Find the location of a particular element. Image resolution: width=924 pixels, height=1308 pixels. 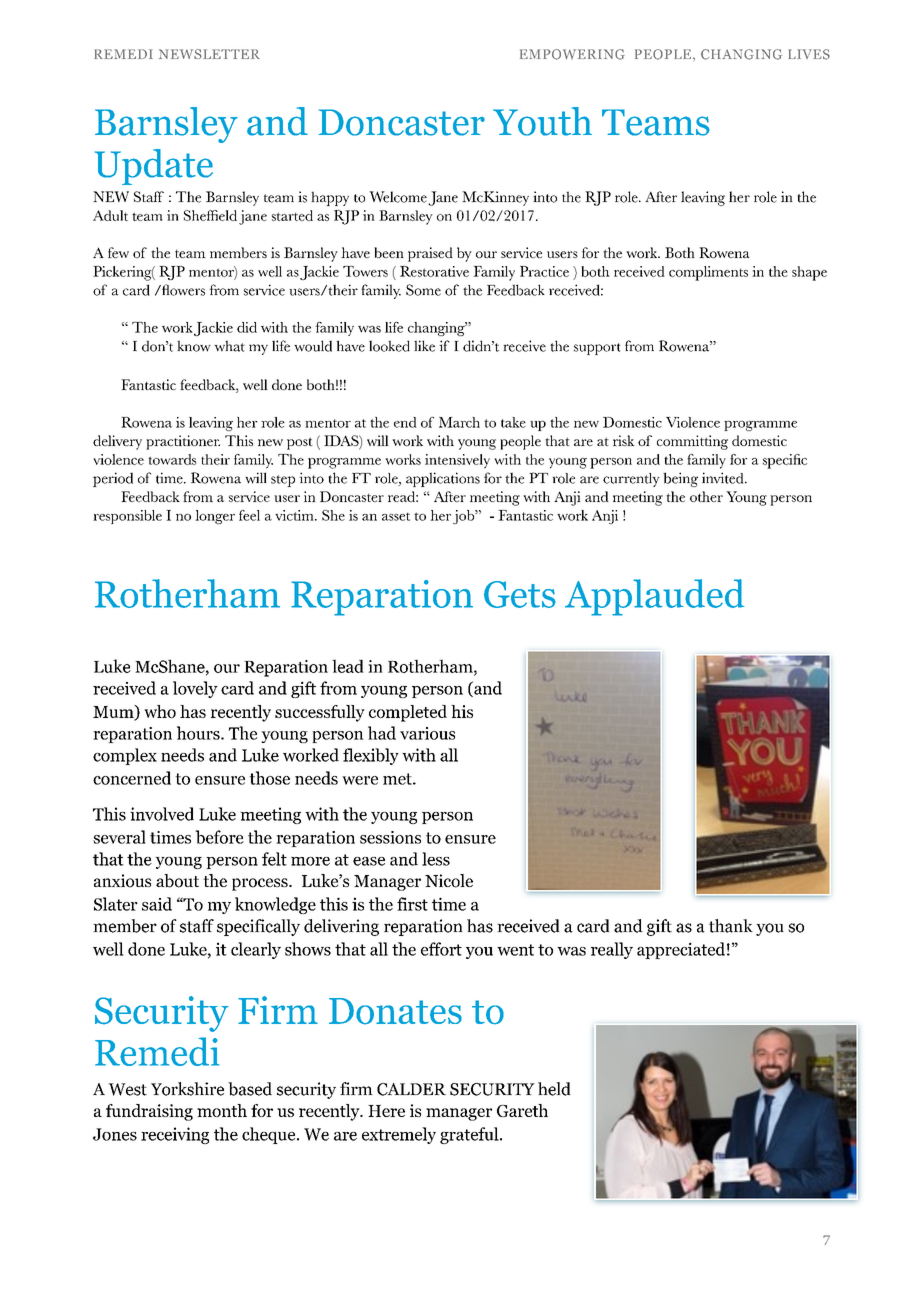

thank is located at coordinates (731, 926).
